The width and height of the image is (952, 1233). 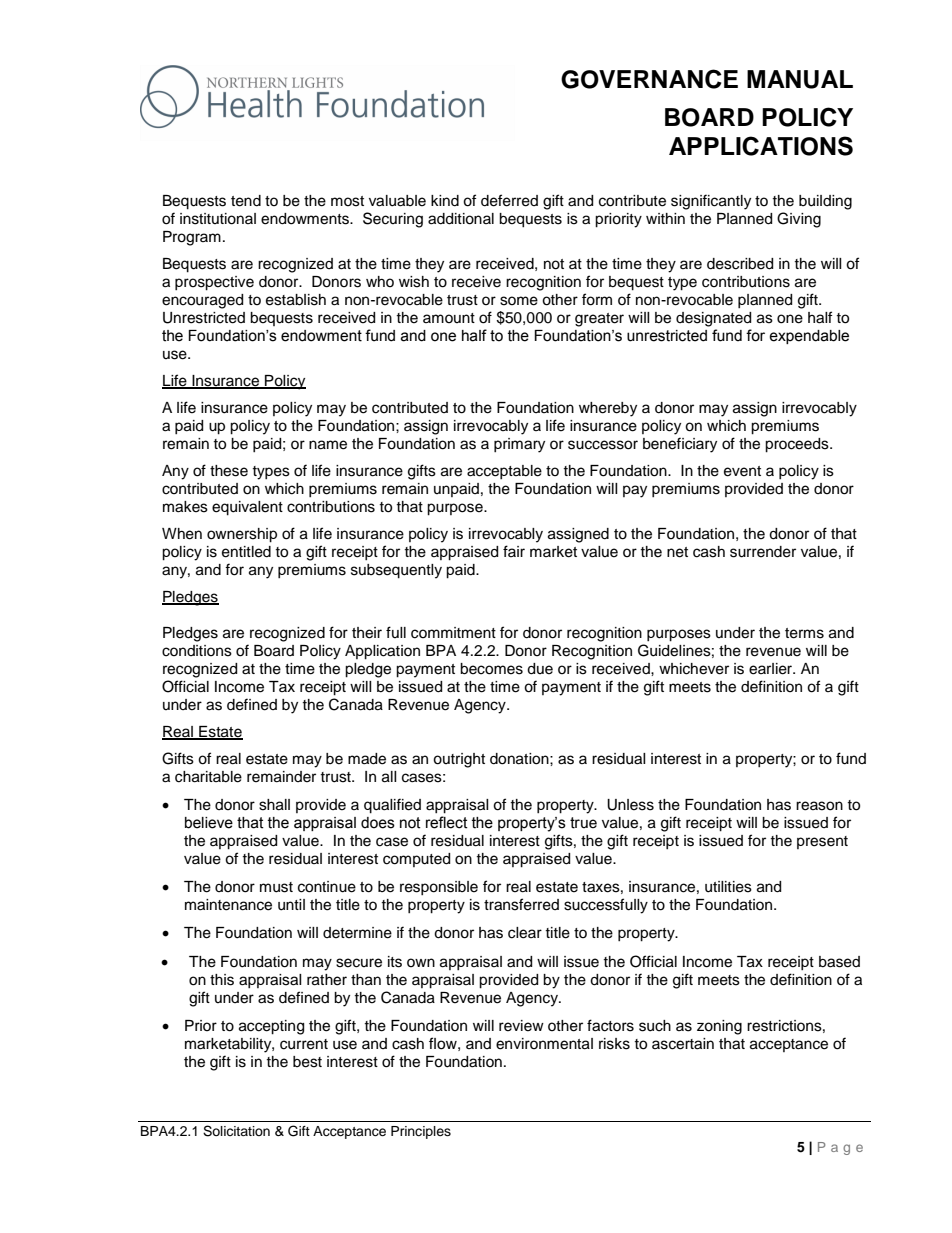 What do you see at coordinates (819, 806) in the image?
I see `reason` at bounding box center [819, 806].
